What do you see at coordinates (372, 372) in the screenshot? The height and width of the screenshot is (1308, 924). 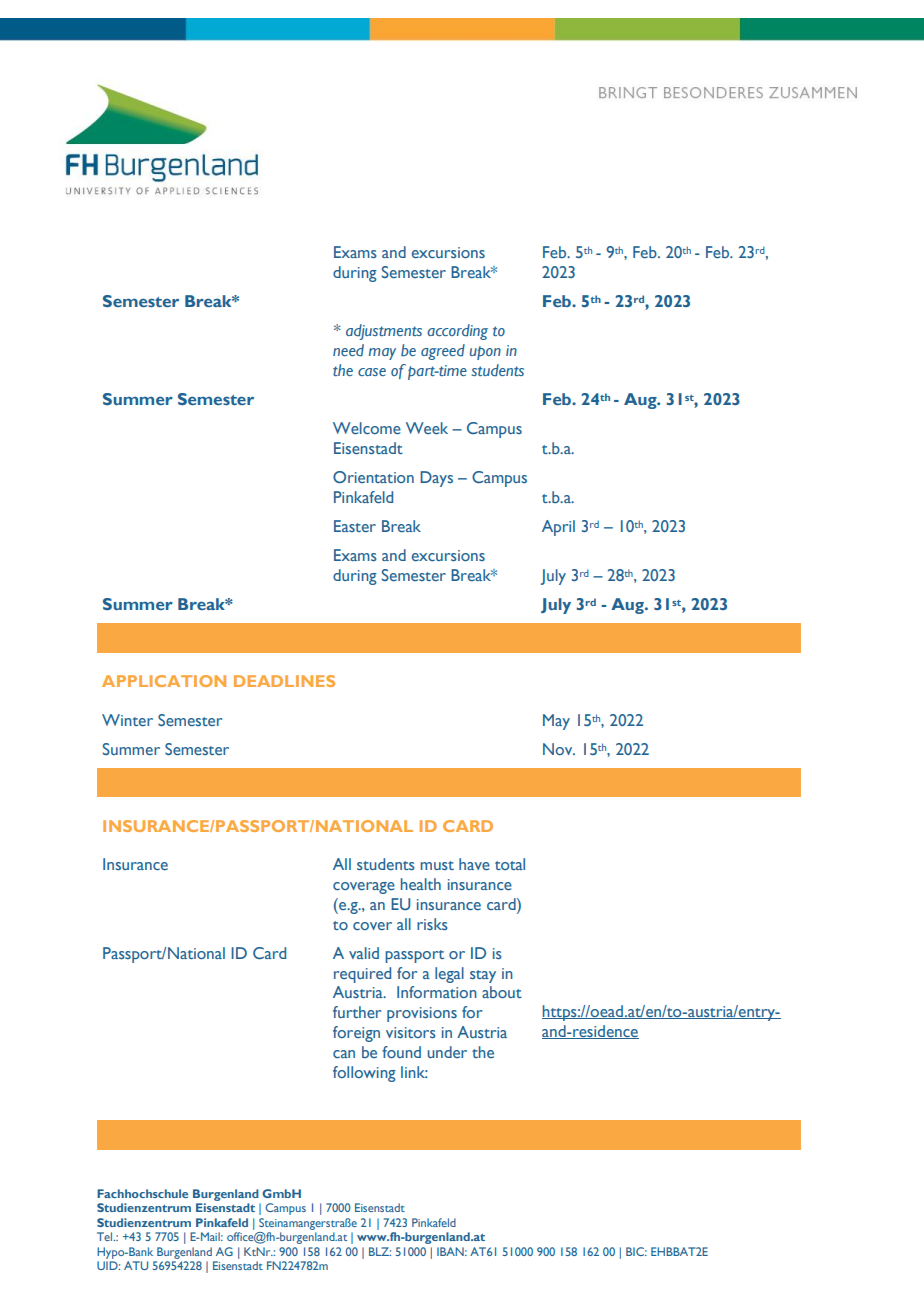 I see `case` at bounding box center [372, 372].
